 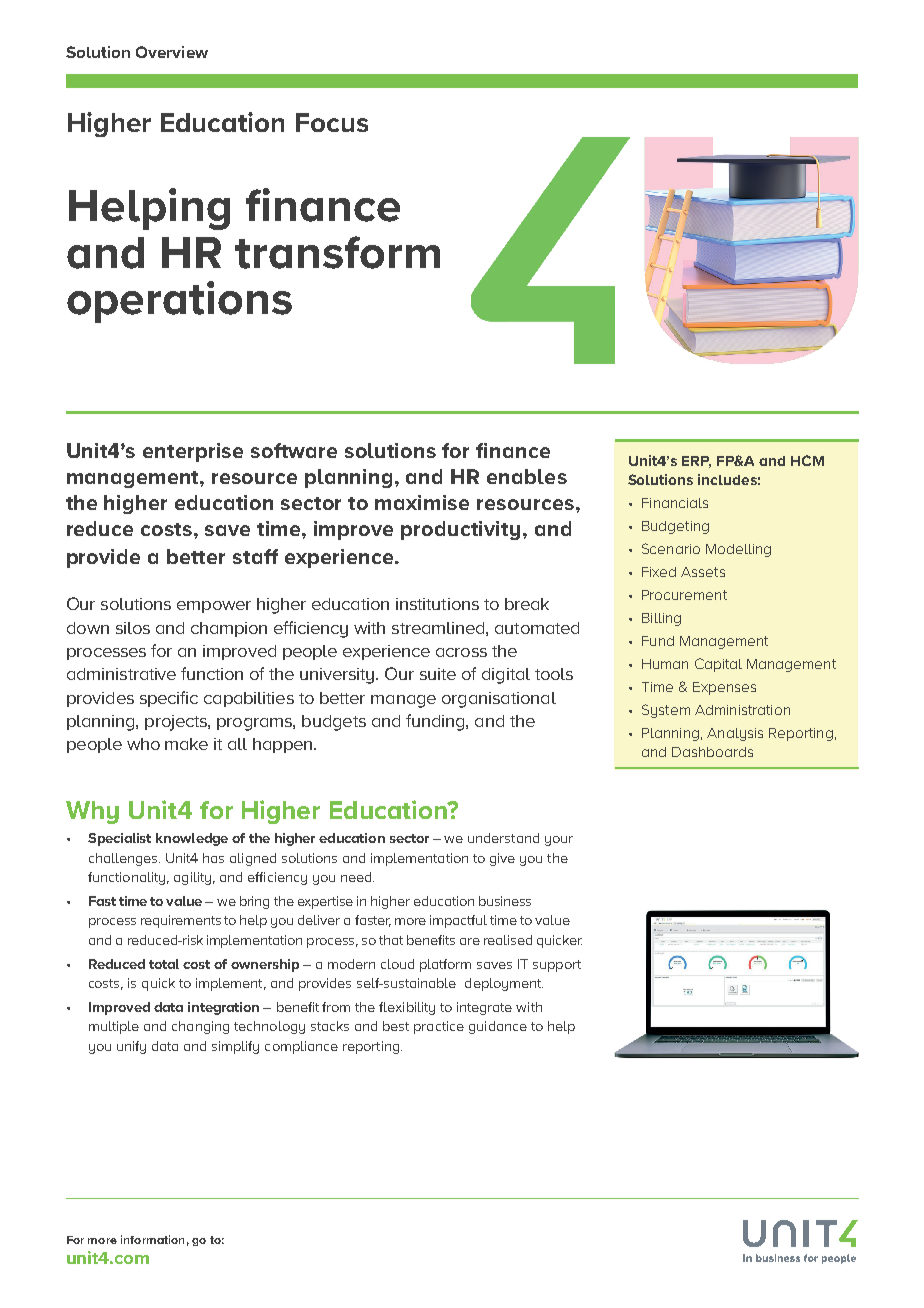 What do you see at coordinates (332, 122) in the screenshot?
I see `Focus` at bounding box center [332, 122].
